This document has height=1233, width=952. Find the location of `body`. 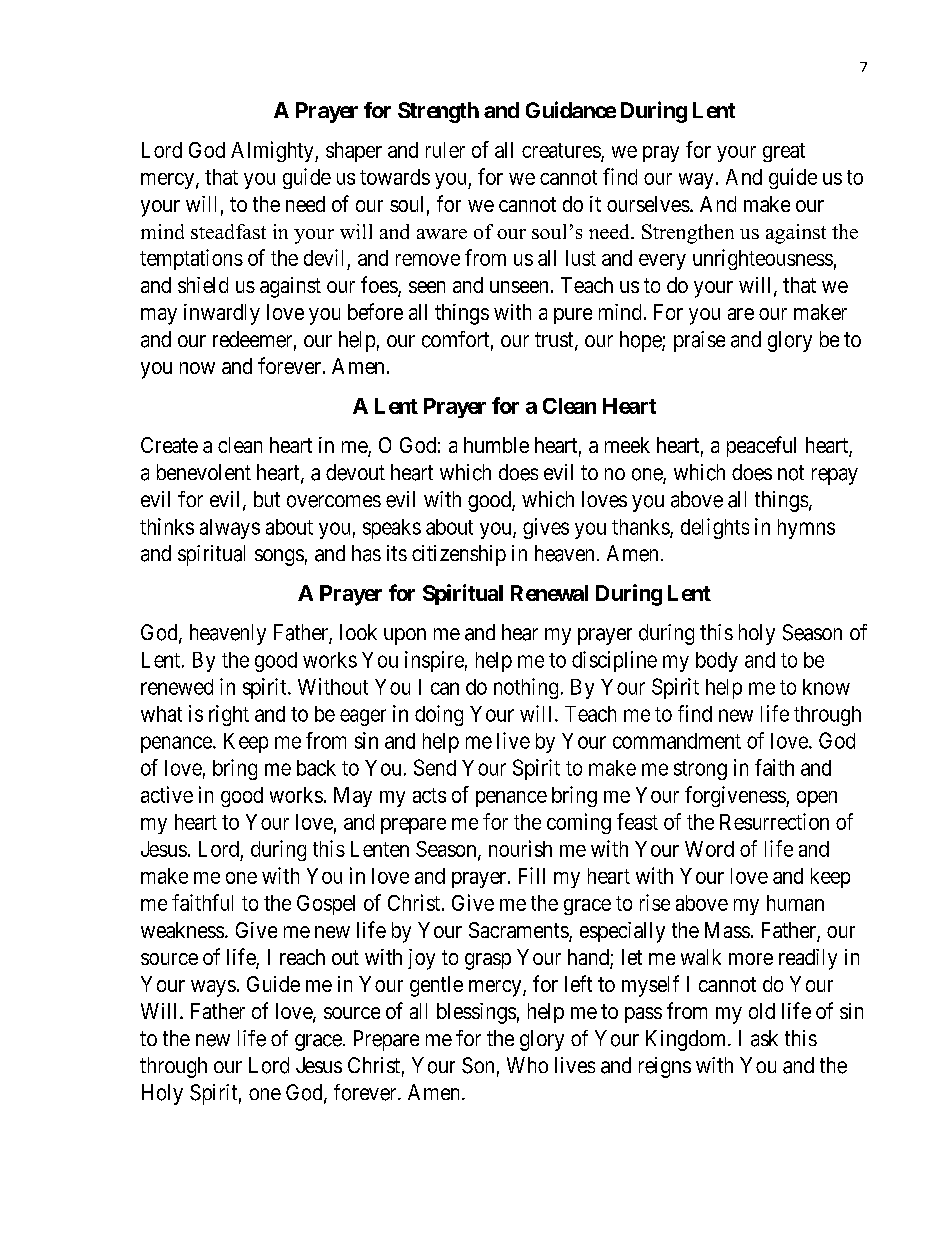

body is located at coordinates (717, 662).
